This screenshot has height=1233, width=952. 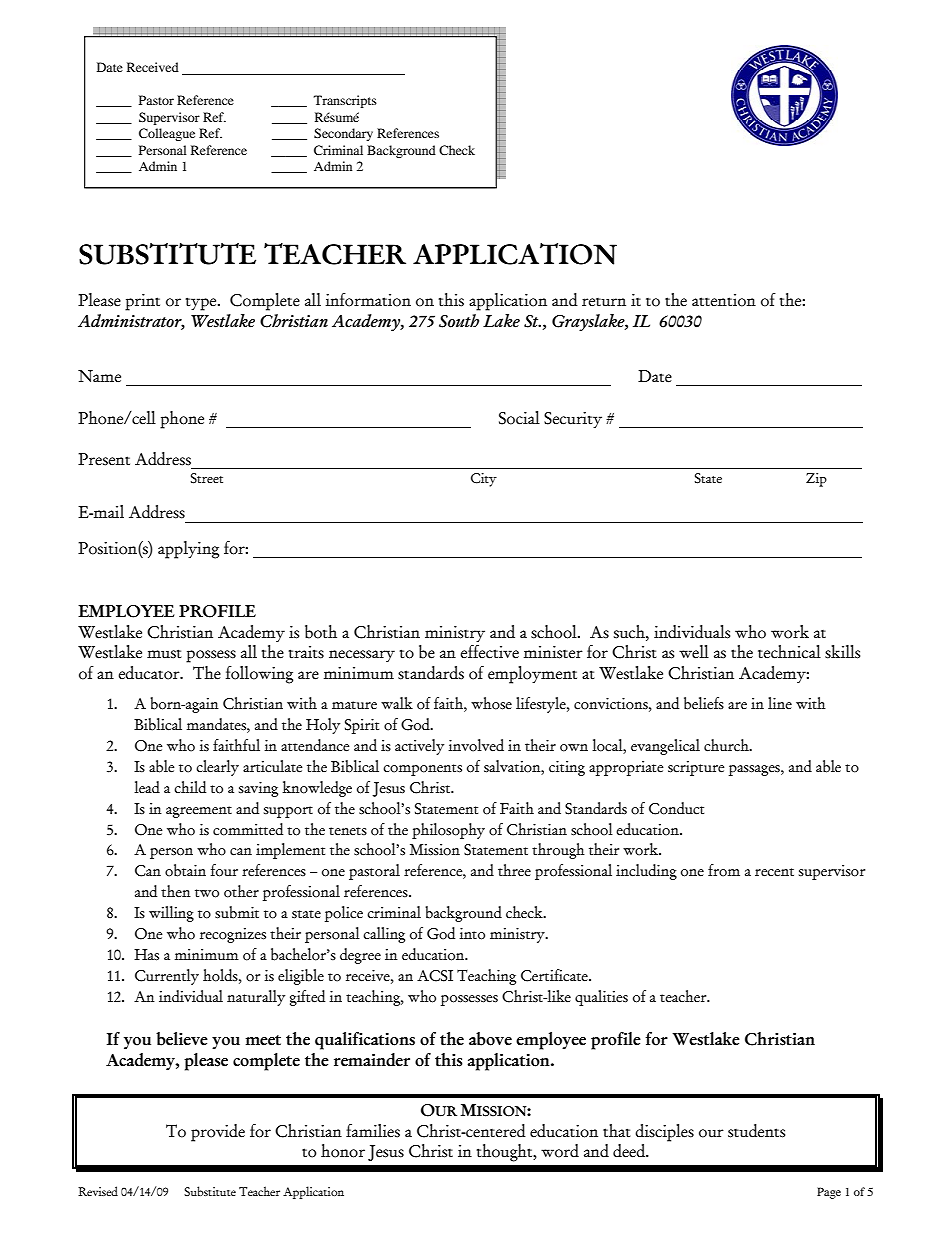 I want to click on students, so click(x=756, y=1131).
